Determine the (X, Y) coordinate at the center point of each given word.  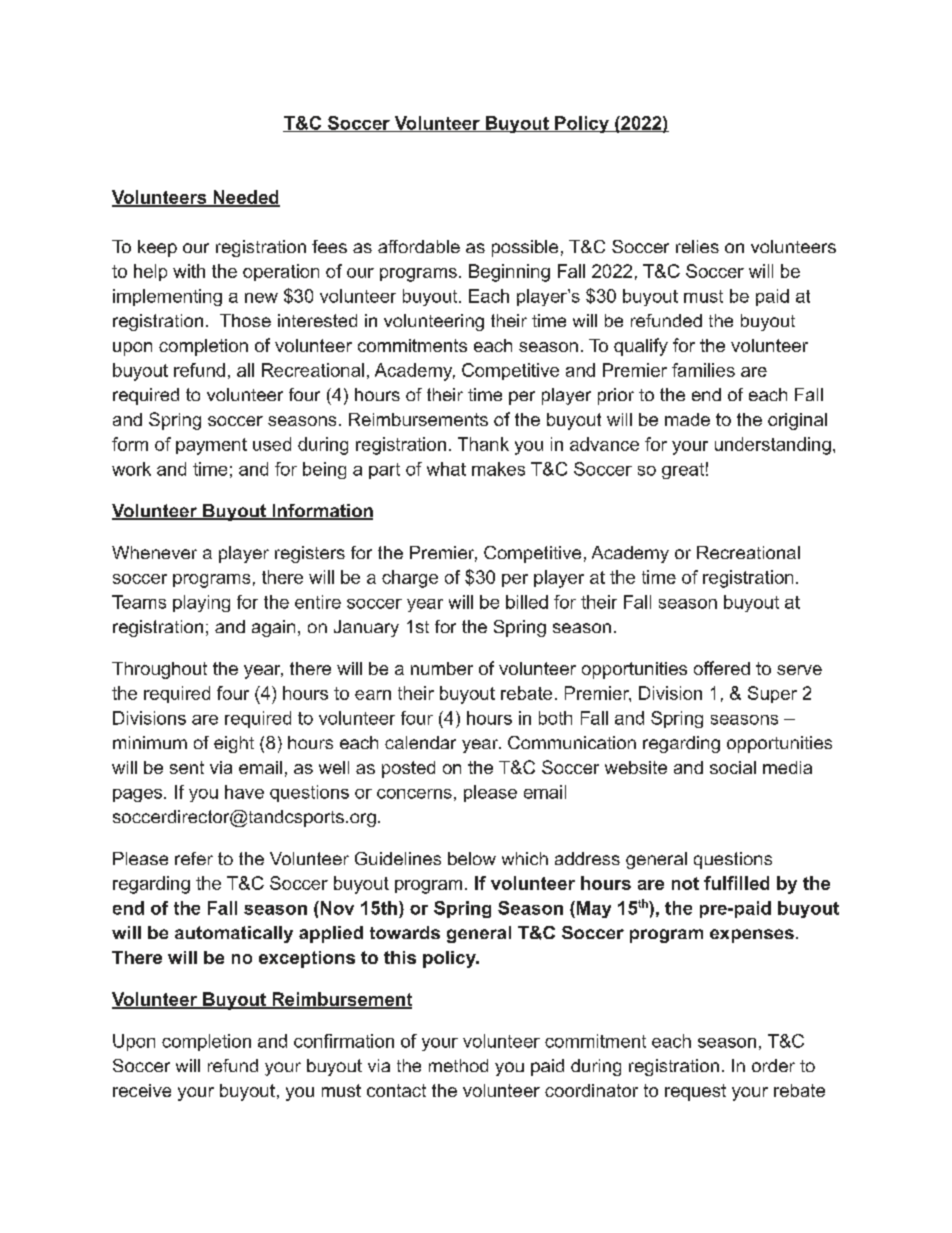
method (458, 1065)
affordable (419, 246)
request (695, 1092)
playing (201, 603)
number (442, 668)
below (472, 858)
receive (142, 1090)
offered (722, 668)
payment (211, 446)
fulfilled (736, 883)
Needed (245, 198)
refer (194, 858)
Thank (483, 444)
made (687, 419)
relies (697, 246)
